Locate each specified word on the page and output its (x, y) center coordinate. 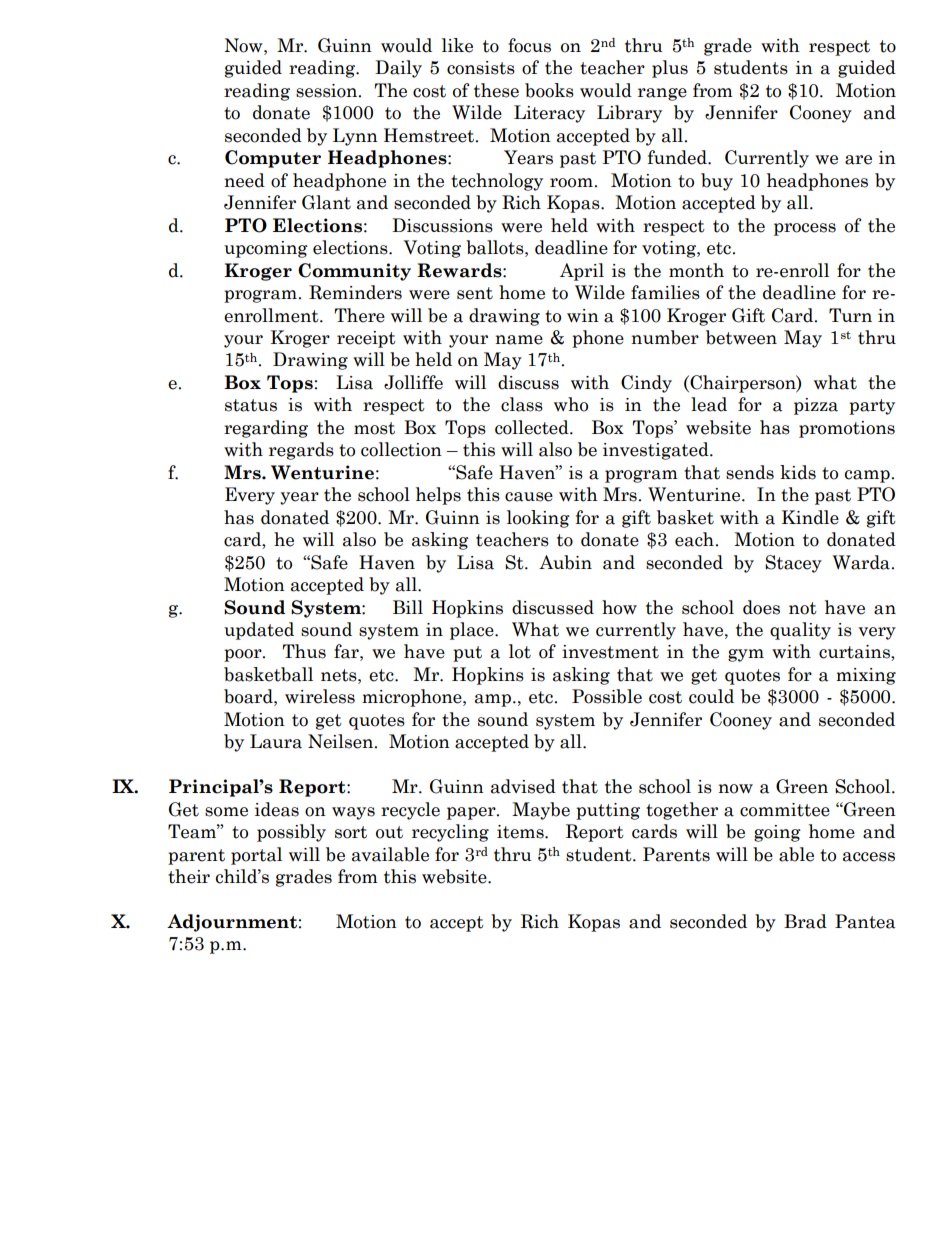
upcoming (266, 249)
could (711, 696)
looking (538, 519)
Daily (398, 69)
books (549, 90)
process (805, 229)
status (251, 405)
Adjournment (232, 923)
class (522, 404)
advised (523, 786)
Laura (276, 741)
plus (670, 69)
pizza (816, 406)
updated (259, 631)
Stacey (793, 564)
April (582, 272)
